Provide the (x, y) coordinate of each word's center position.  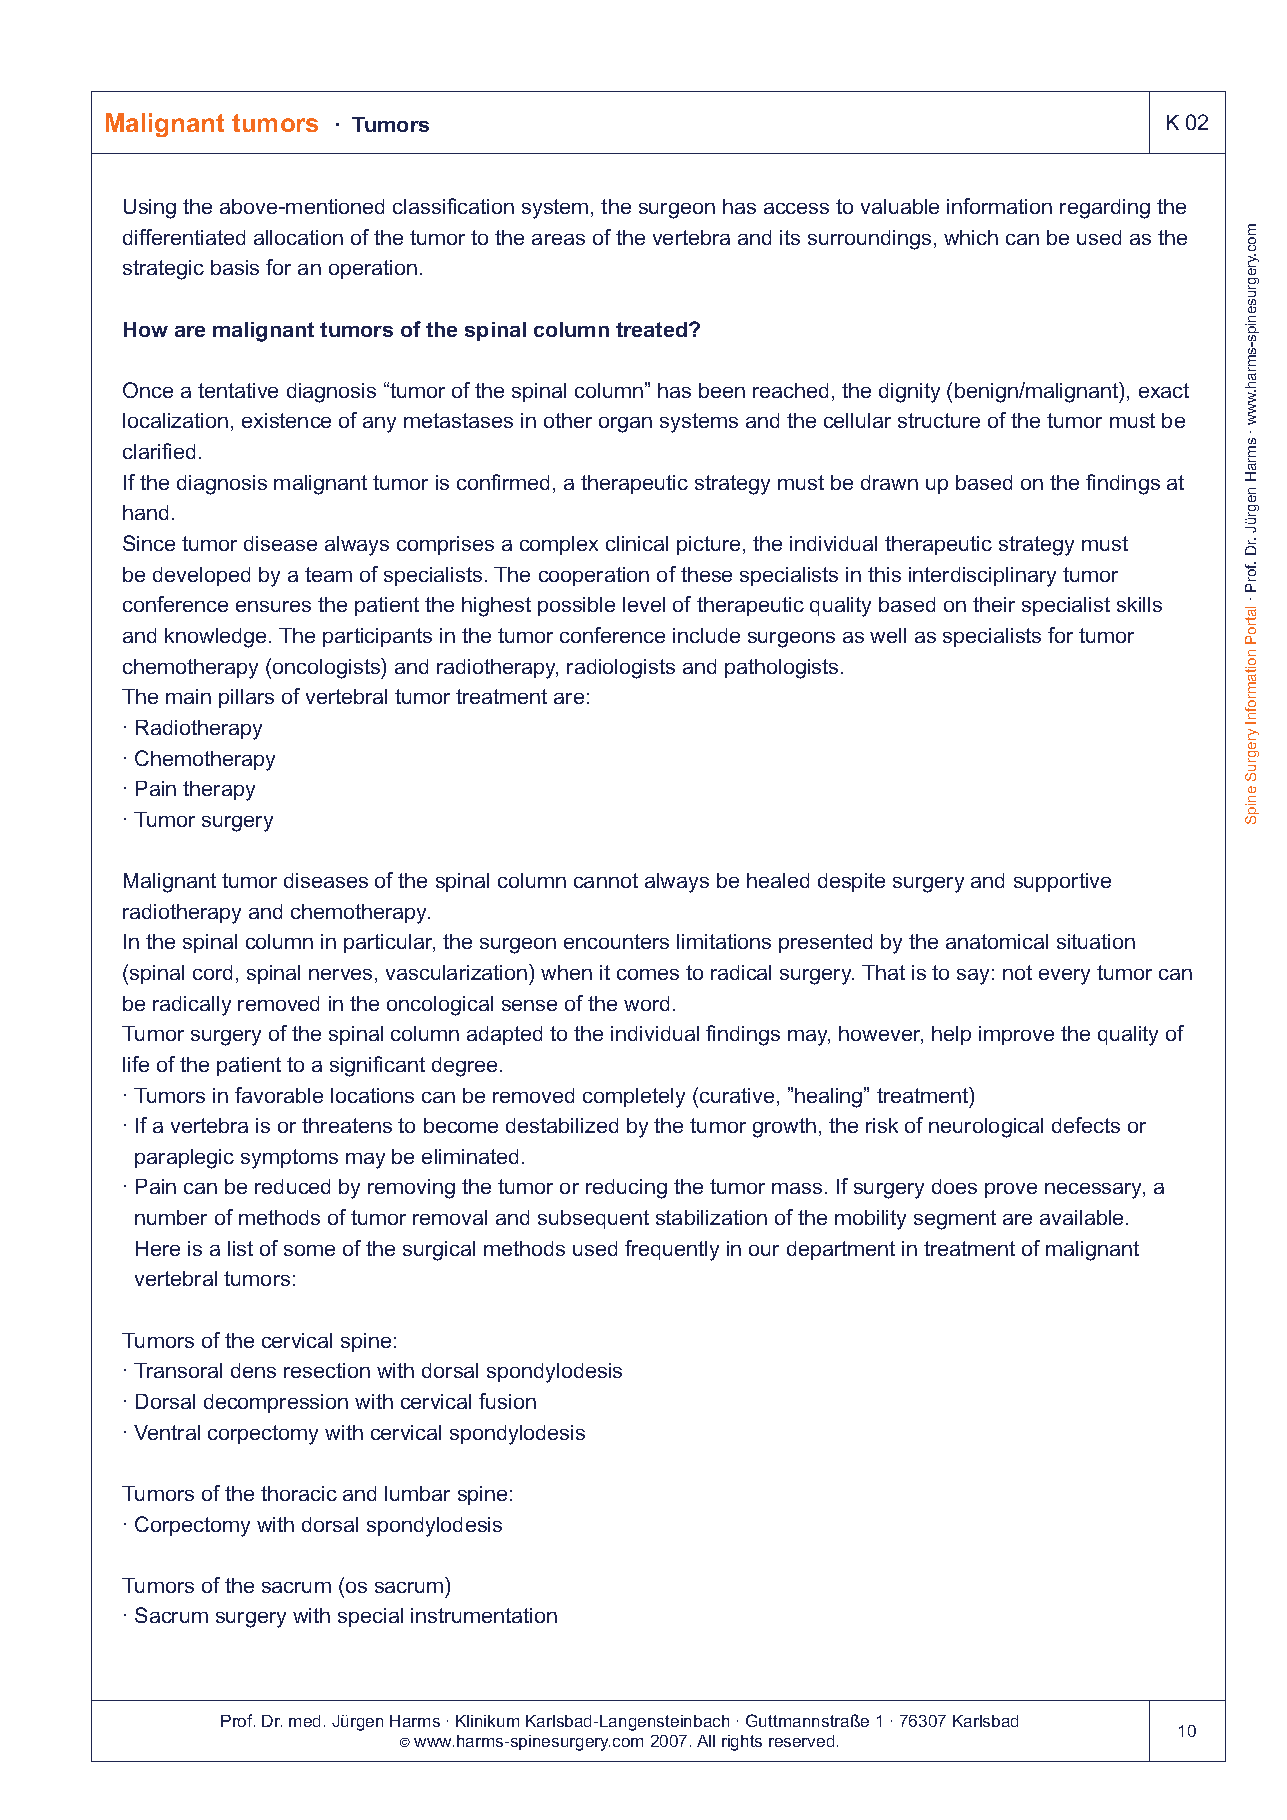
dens (253, 1370)
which (971, 237)
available (1083, 1217)
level (644, 604)
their (994, 604)
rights (742, 1743)
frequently (672, 1250)
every (1064, 977)
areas (558, 239)
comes (648, 974)
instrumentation (484, 1615)
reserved (801, 1741)
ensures (273, 606)
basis (235, 267)
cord (212, 972)
